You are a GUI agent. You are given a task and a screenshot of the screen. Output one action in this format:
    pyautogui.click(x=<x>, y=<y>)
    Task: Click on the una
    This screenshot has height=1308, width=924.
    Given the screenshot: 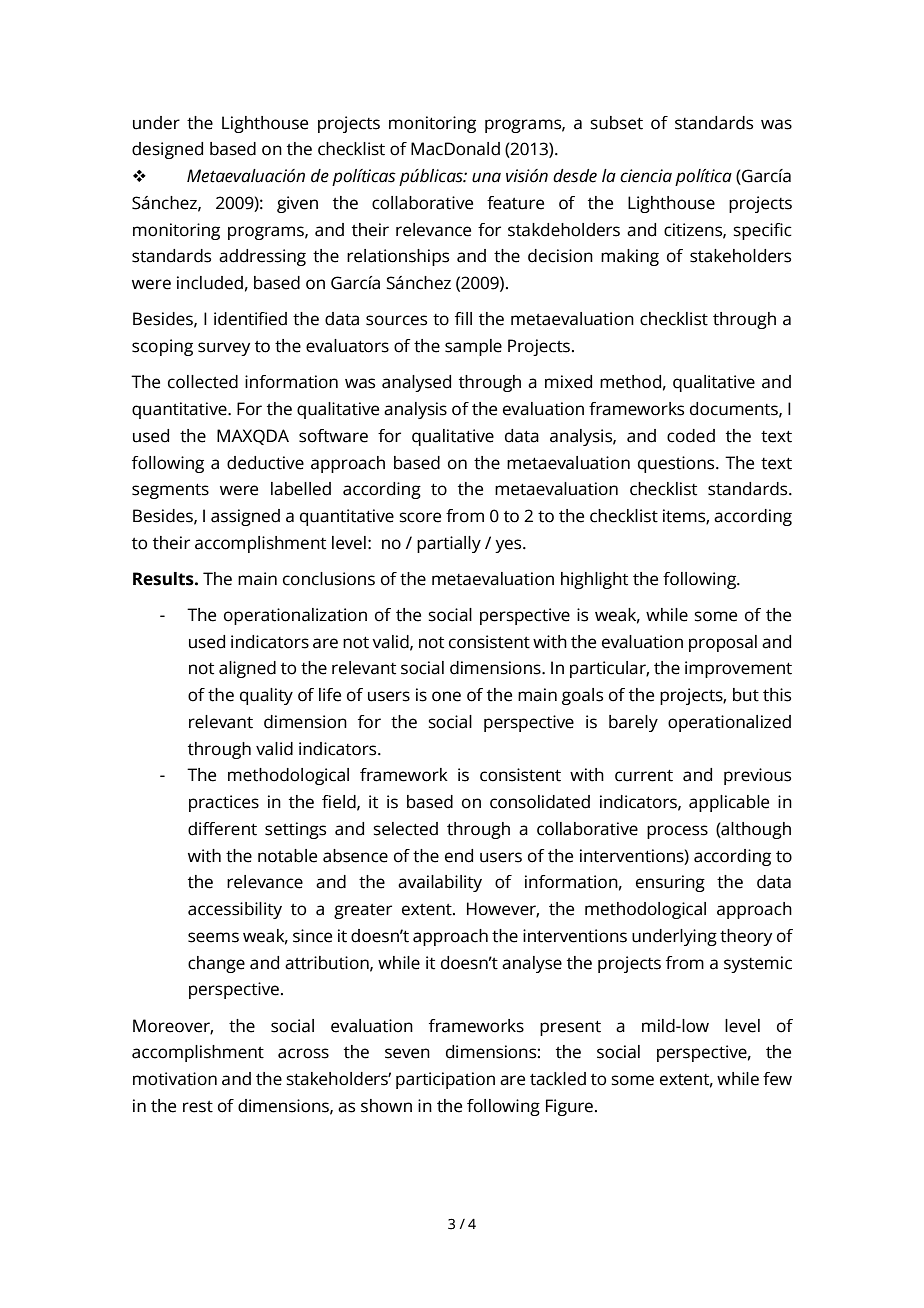 What is the action you would take?
    pyautogui.click(x=486, y=177)
